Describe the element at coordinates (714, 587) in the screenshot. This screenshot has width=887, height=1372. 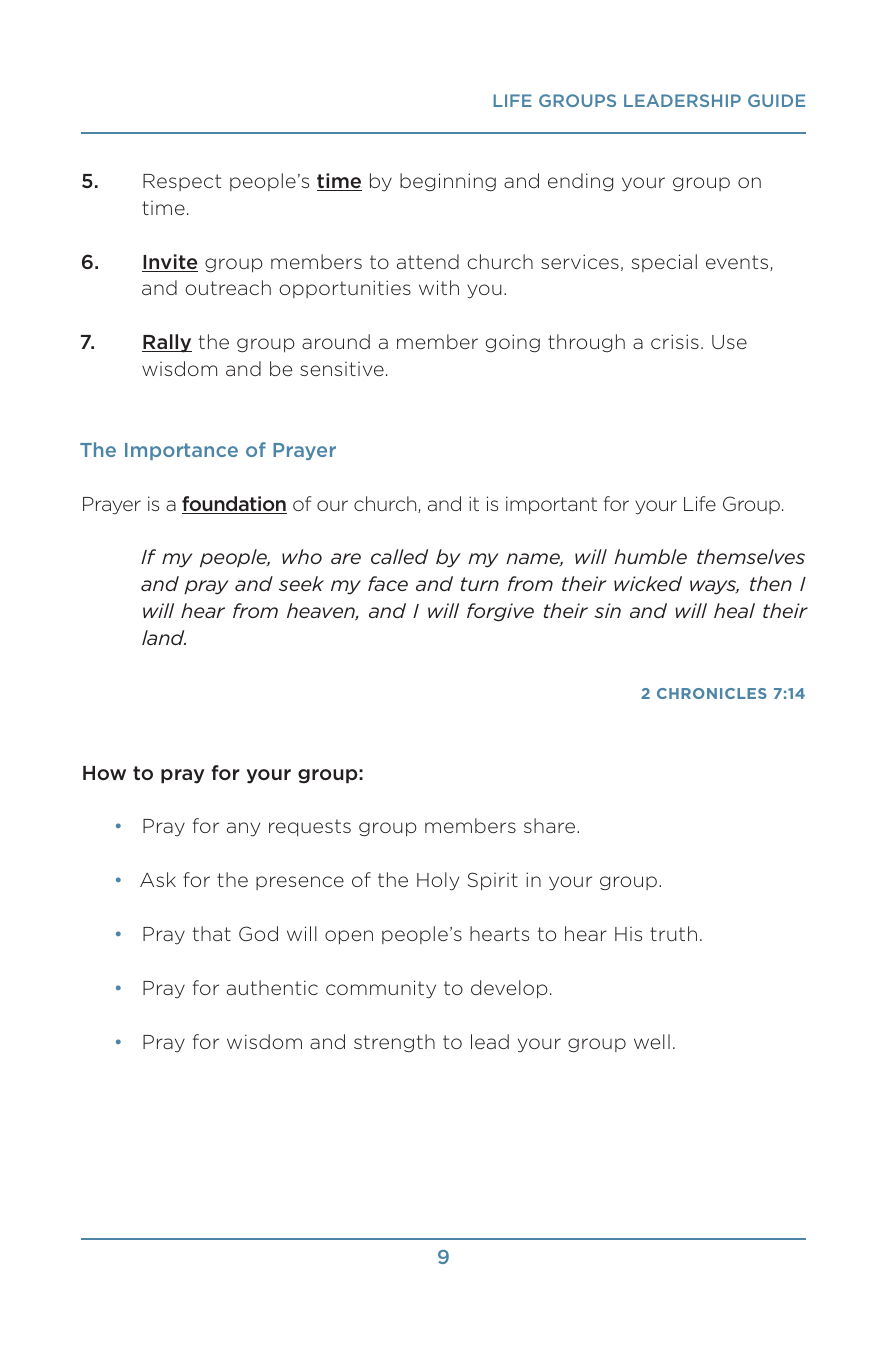
I see `ways` at that location.
